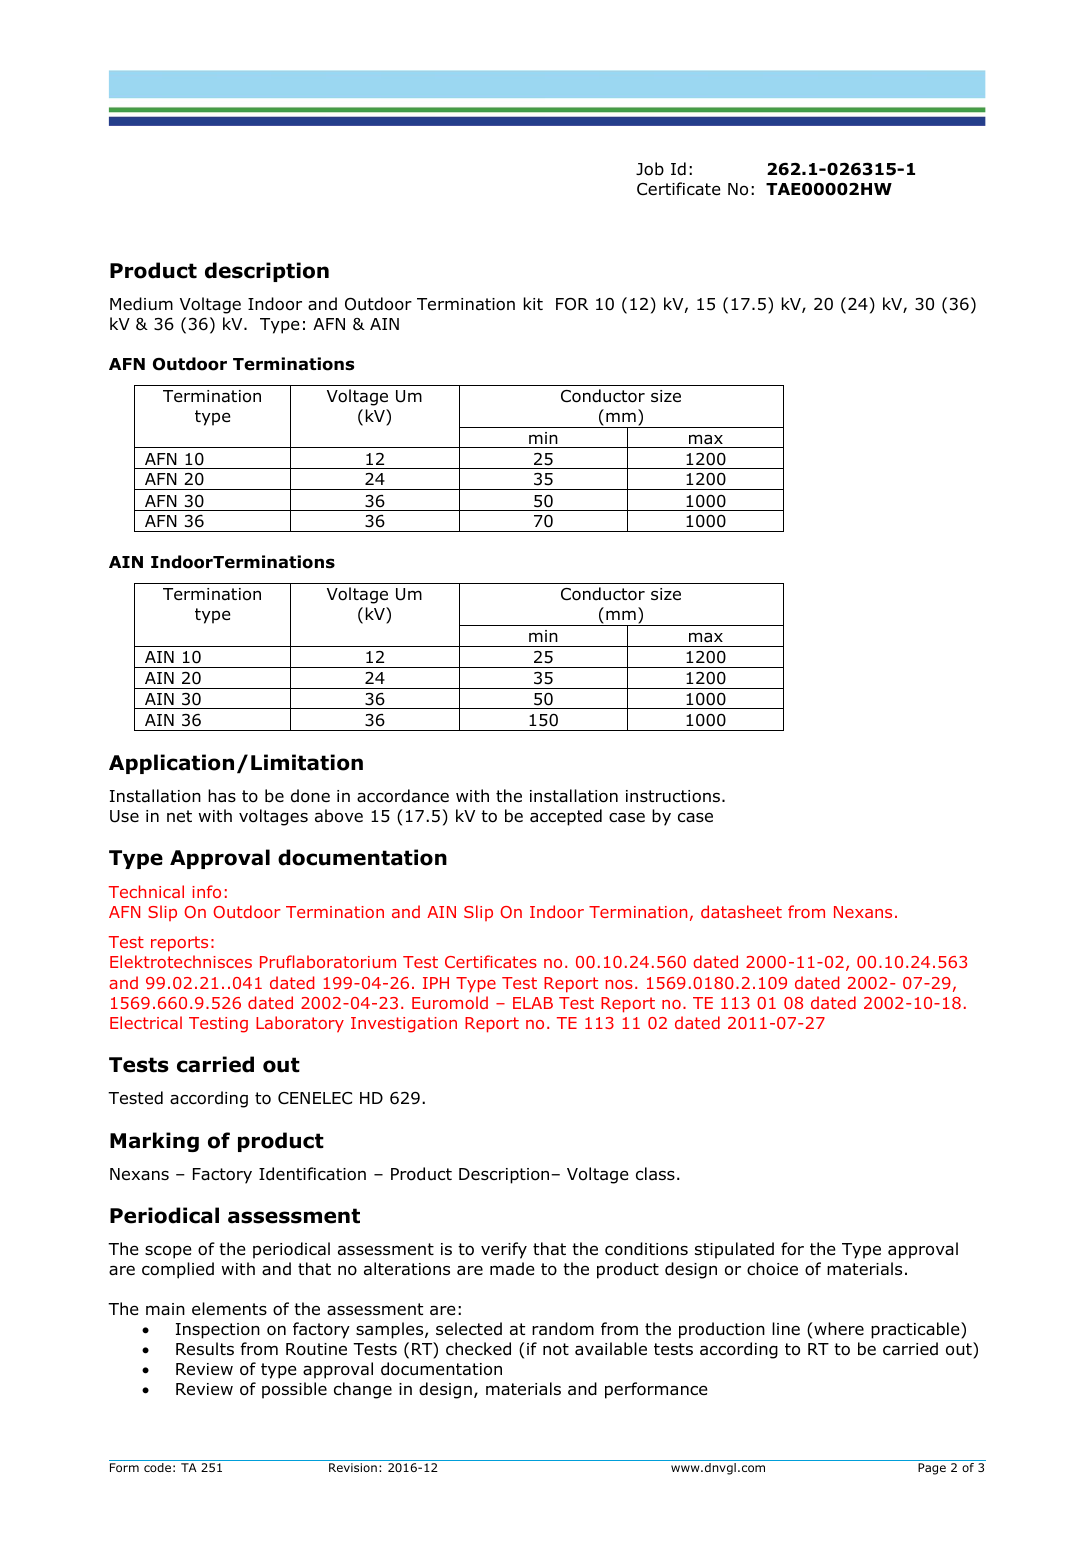 The height and width of the image is (1541, 1089). Describe the element at coordinates (294, 1390) in the image. I see `possible` at that location.
